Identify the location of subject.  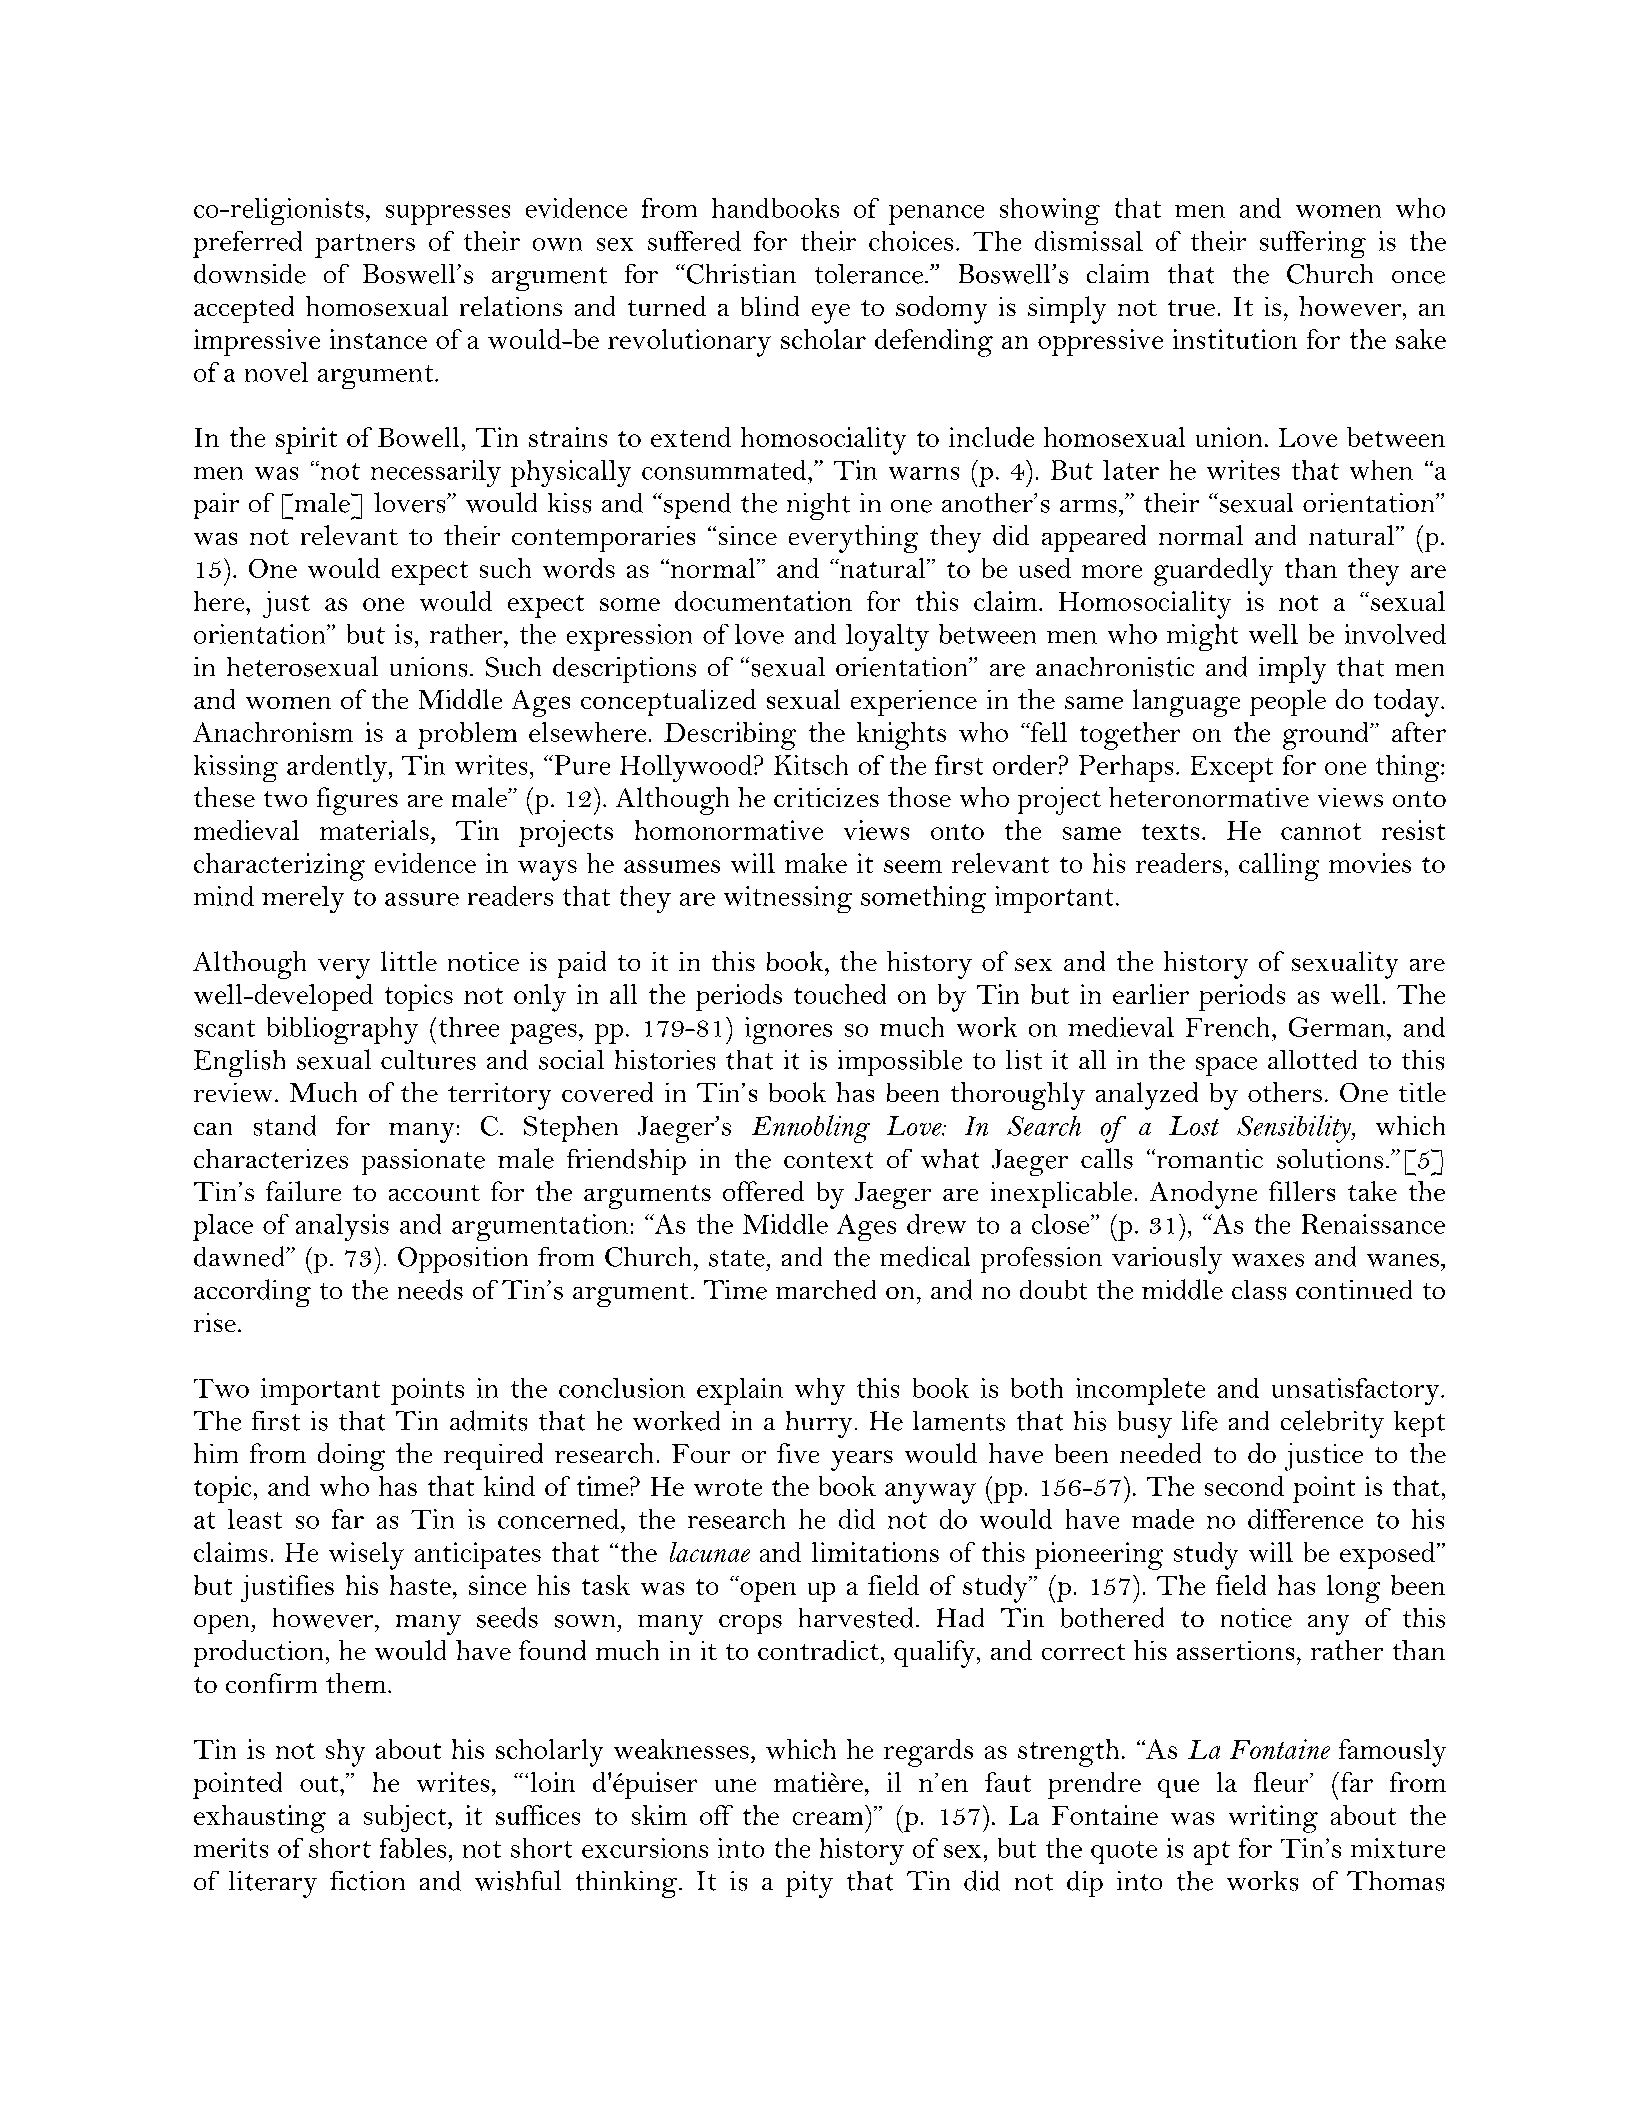
(406, 1818).
